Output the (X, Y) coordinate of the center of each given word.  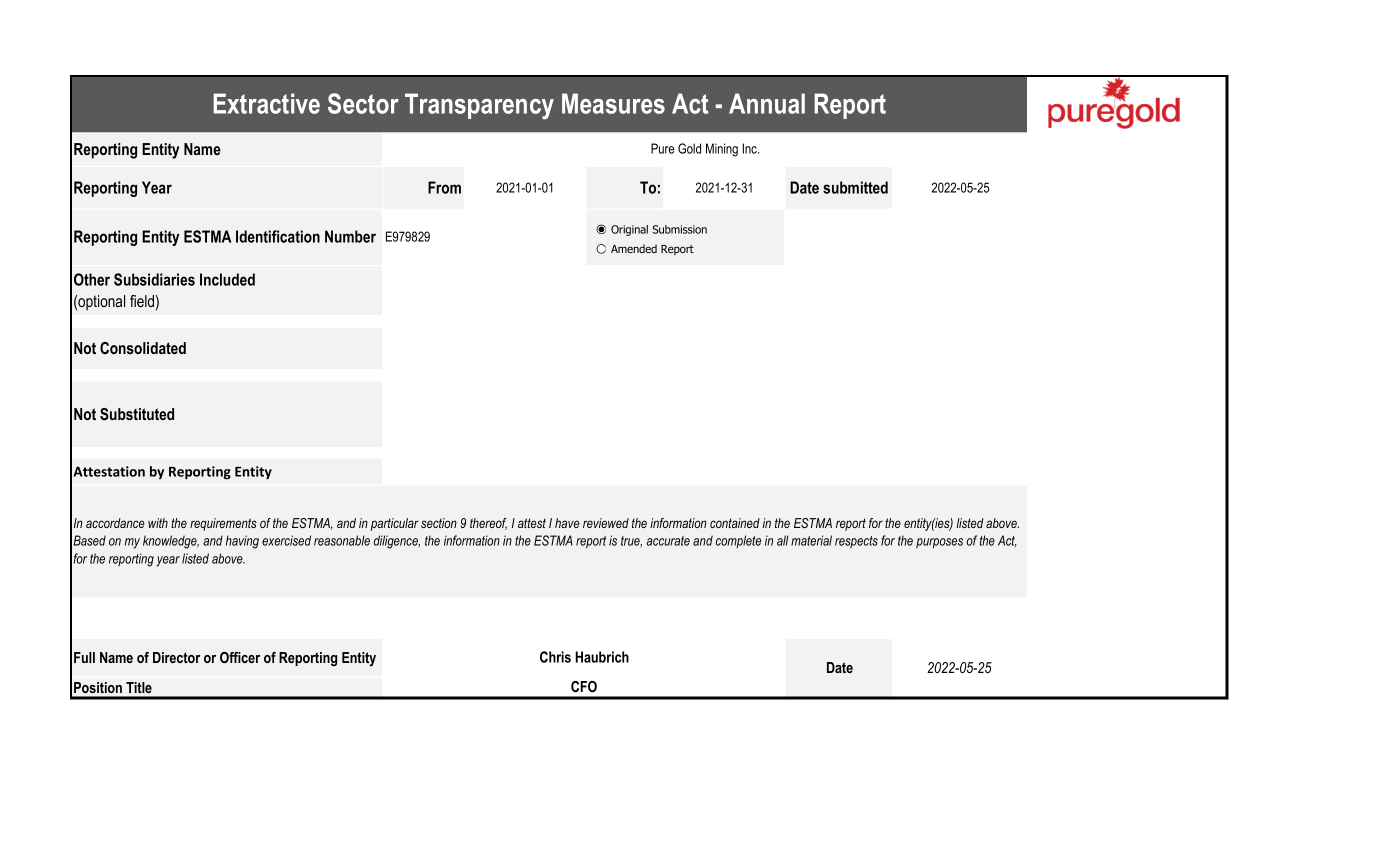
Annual (767, 103)
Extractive (266, 103)
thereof (488, 524)
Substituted (137, 414)
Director (176, 657)
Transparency (479, 106)
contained (735, 523)
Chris (555, 657)
